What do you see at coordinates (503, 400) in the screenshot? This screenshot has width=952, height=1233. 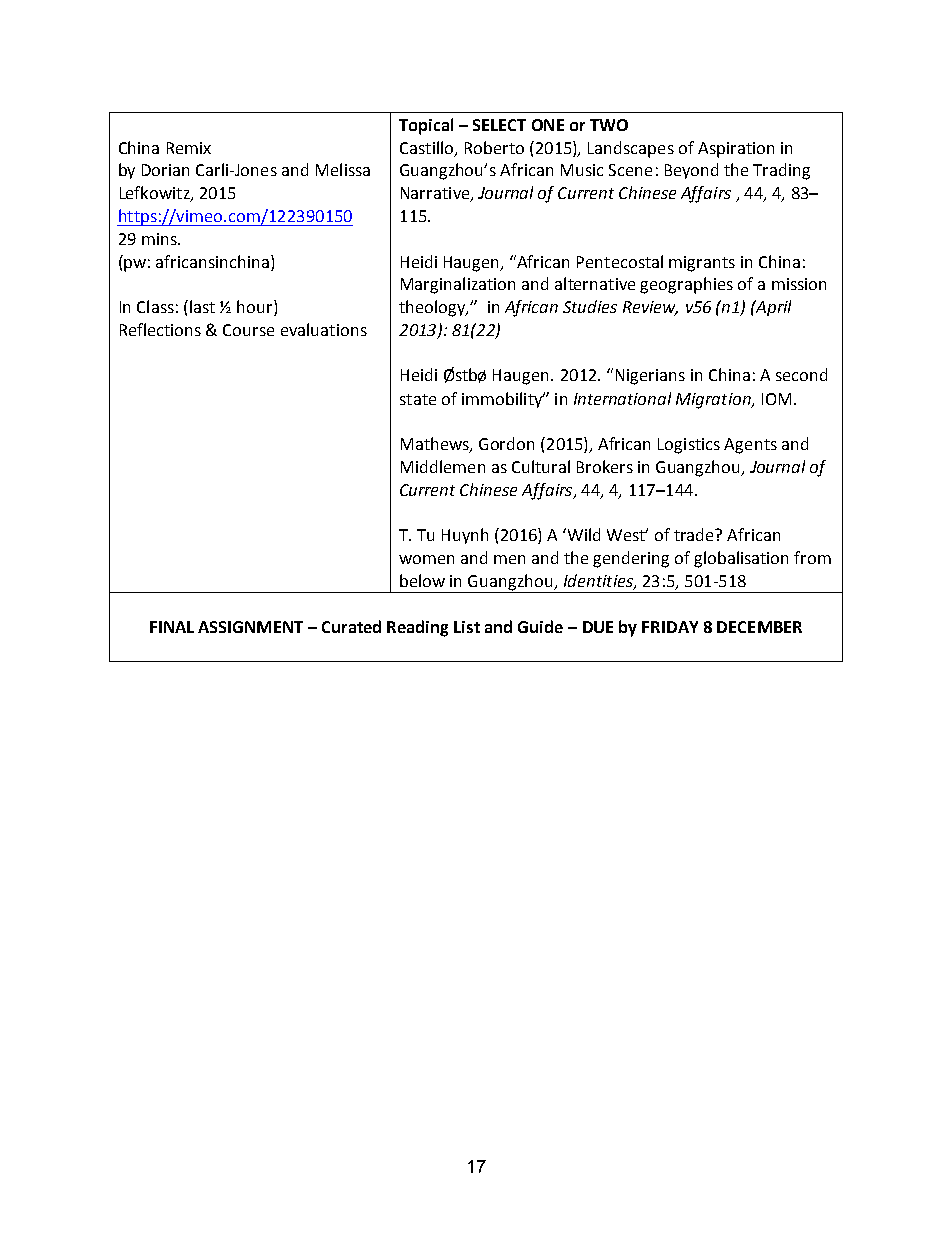 I see `immobility` at bounding box center [503, 400].
